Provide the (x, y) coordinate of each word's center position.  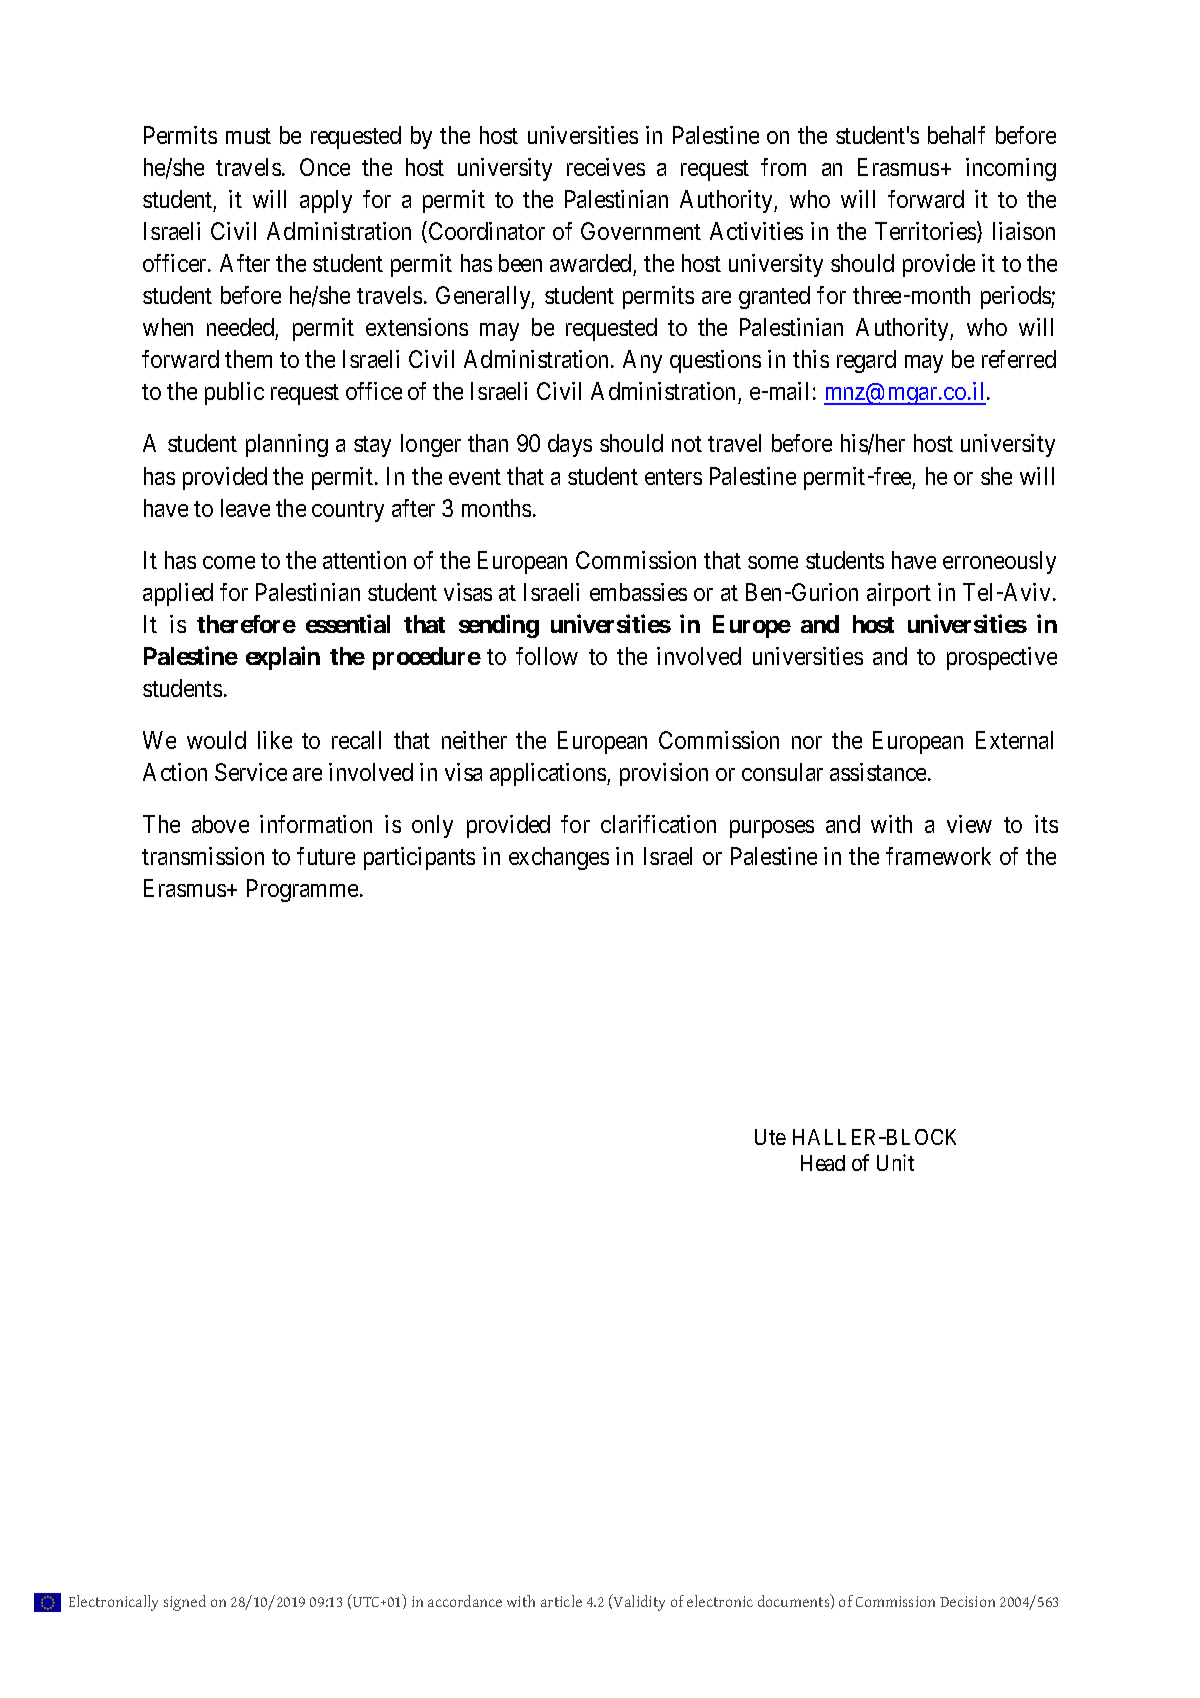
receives (606, 167)
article (561, 1601)
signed (185, 1603)
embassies (638, 592)
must (248, 136)
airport (899, 594)
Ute (770, 1137)
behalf (956, 135)
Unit (895, 1162)
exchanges (559, 858)
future (326, 856)
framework (938, 856)
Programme (302, 890)
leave (245, 508)
